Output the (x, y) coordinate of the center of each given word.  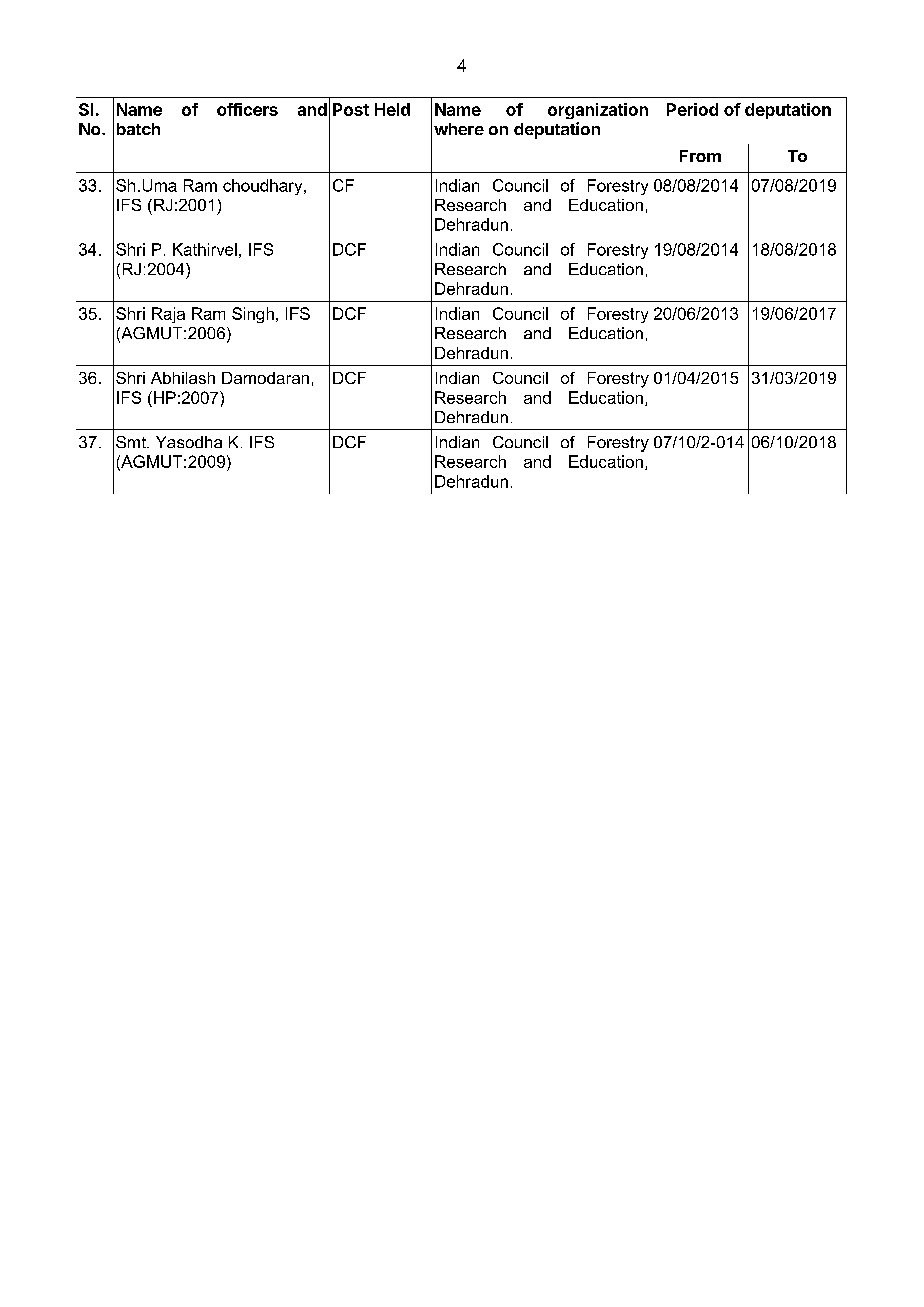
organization (598, 111)
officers (247, 109)
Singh (253, 315)
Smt (132, 442)
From (700, 156)
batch (138, 129)
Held (392, 109)
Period (692, 109)
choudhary (264, 187)
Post (351, 109)
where (459, 129)
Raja (168, 315)
